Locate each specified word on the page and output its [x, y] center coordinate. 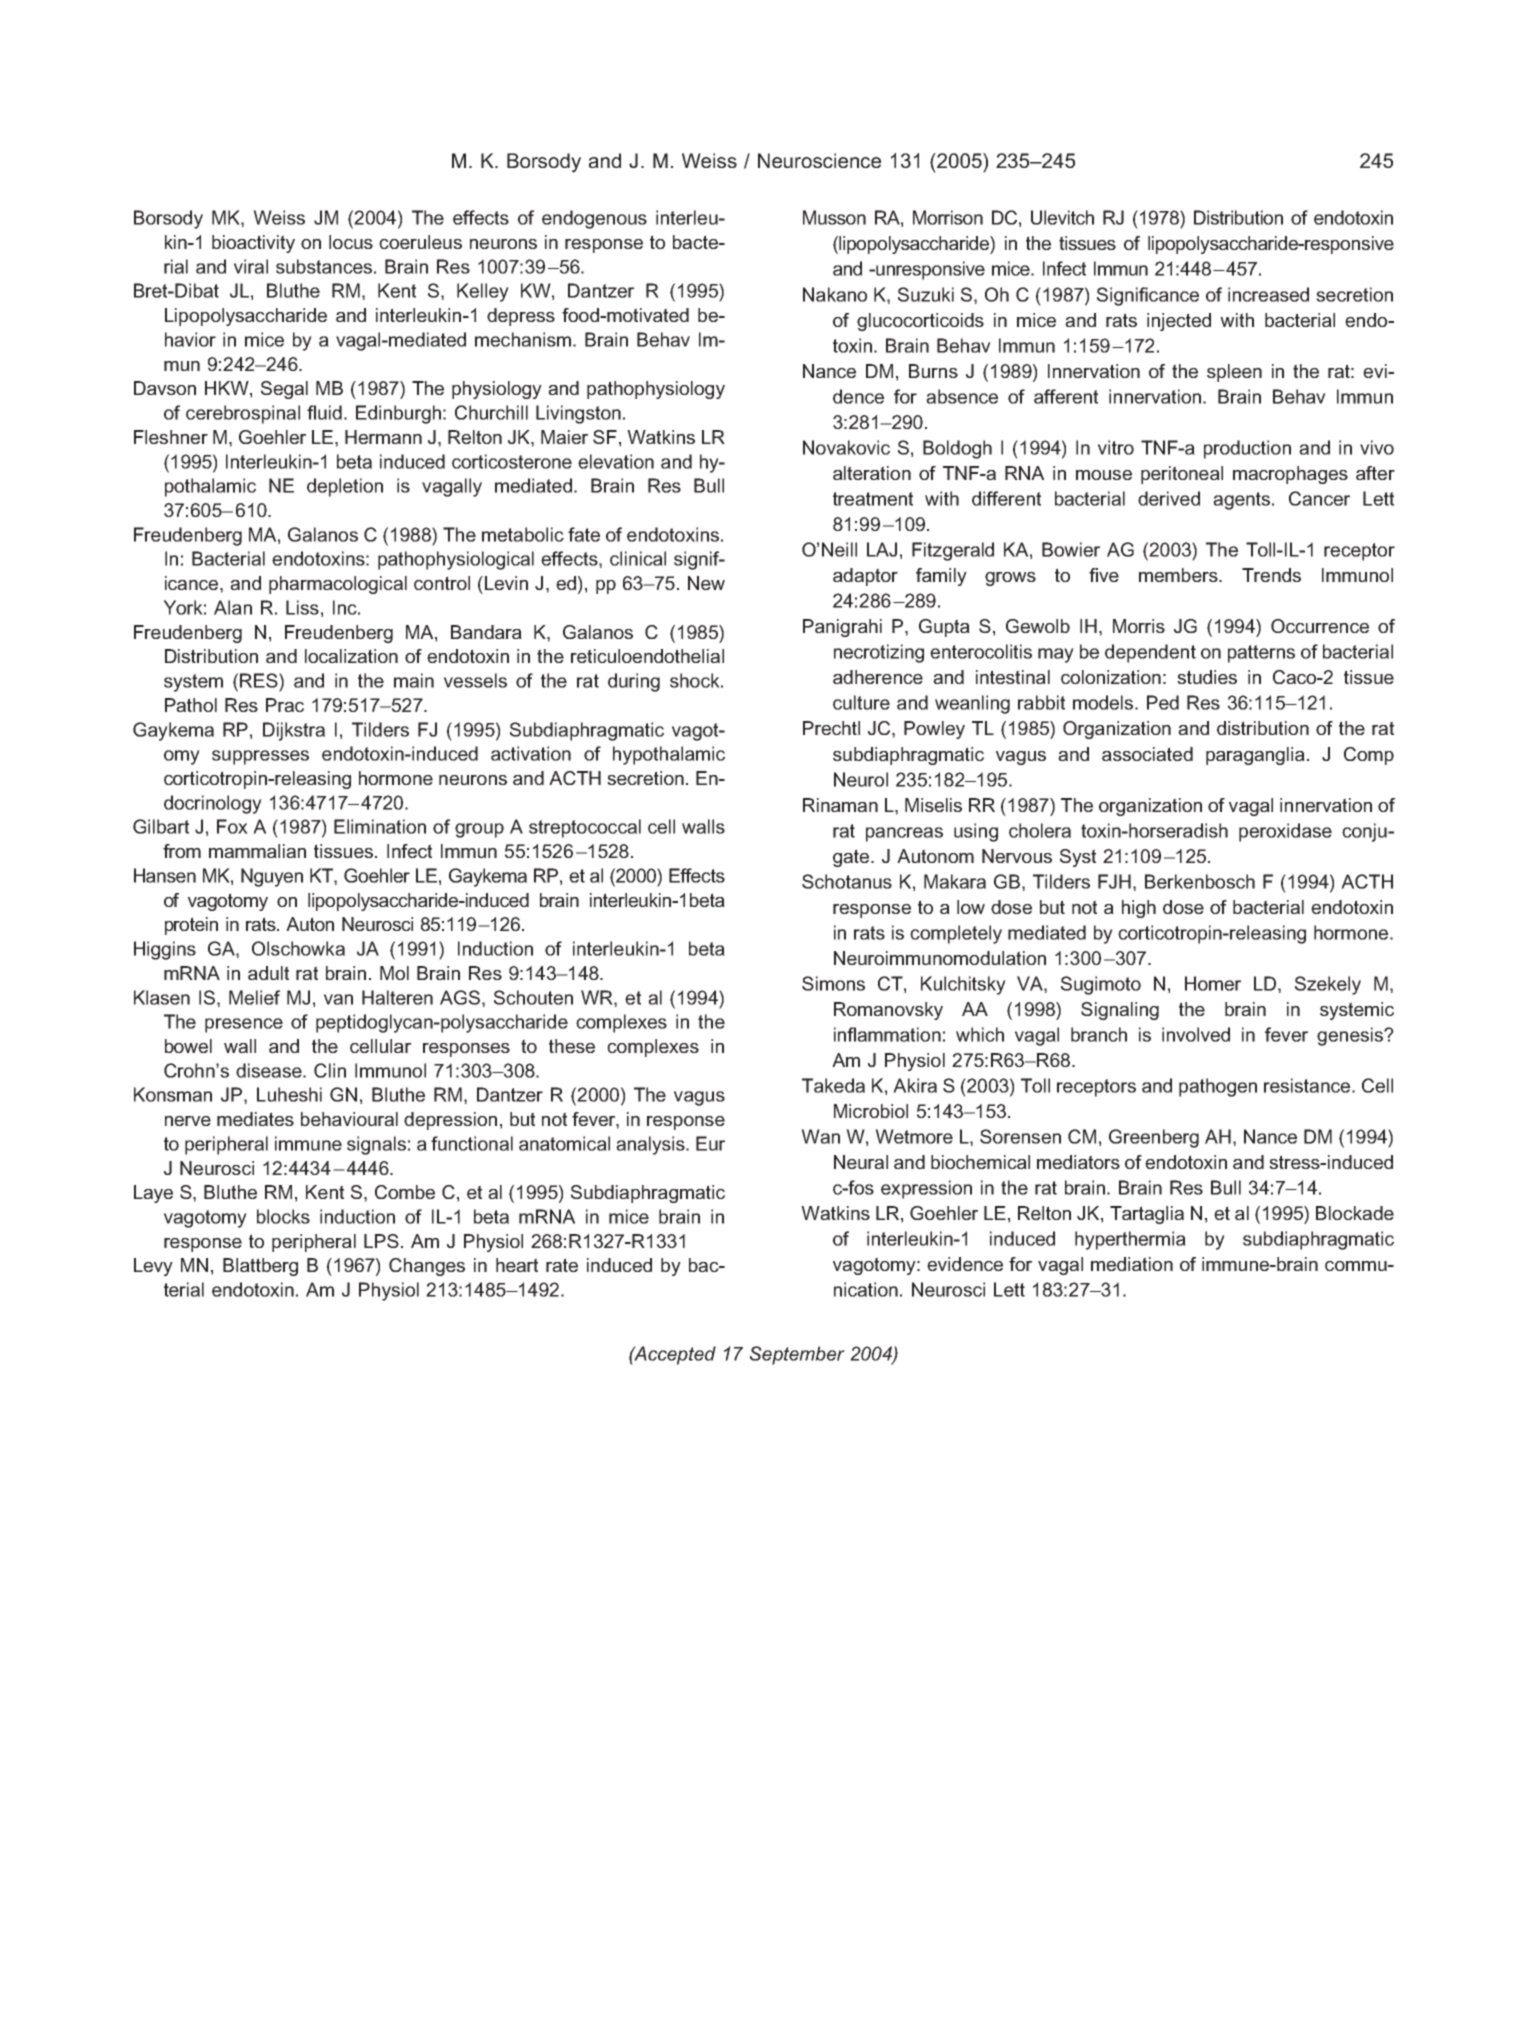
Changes [427, 1267]
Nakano [835, 294]
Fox [232, 826]
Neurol [861, 779]
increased [1268, 294]
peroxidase [1285, 832]
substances [324, 266]
